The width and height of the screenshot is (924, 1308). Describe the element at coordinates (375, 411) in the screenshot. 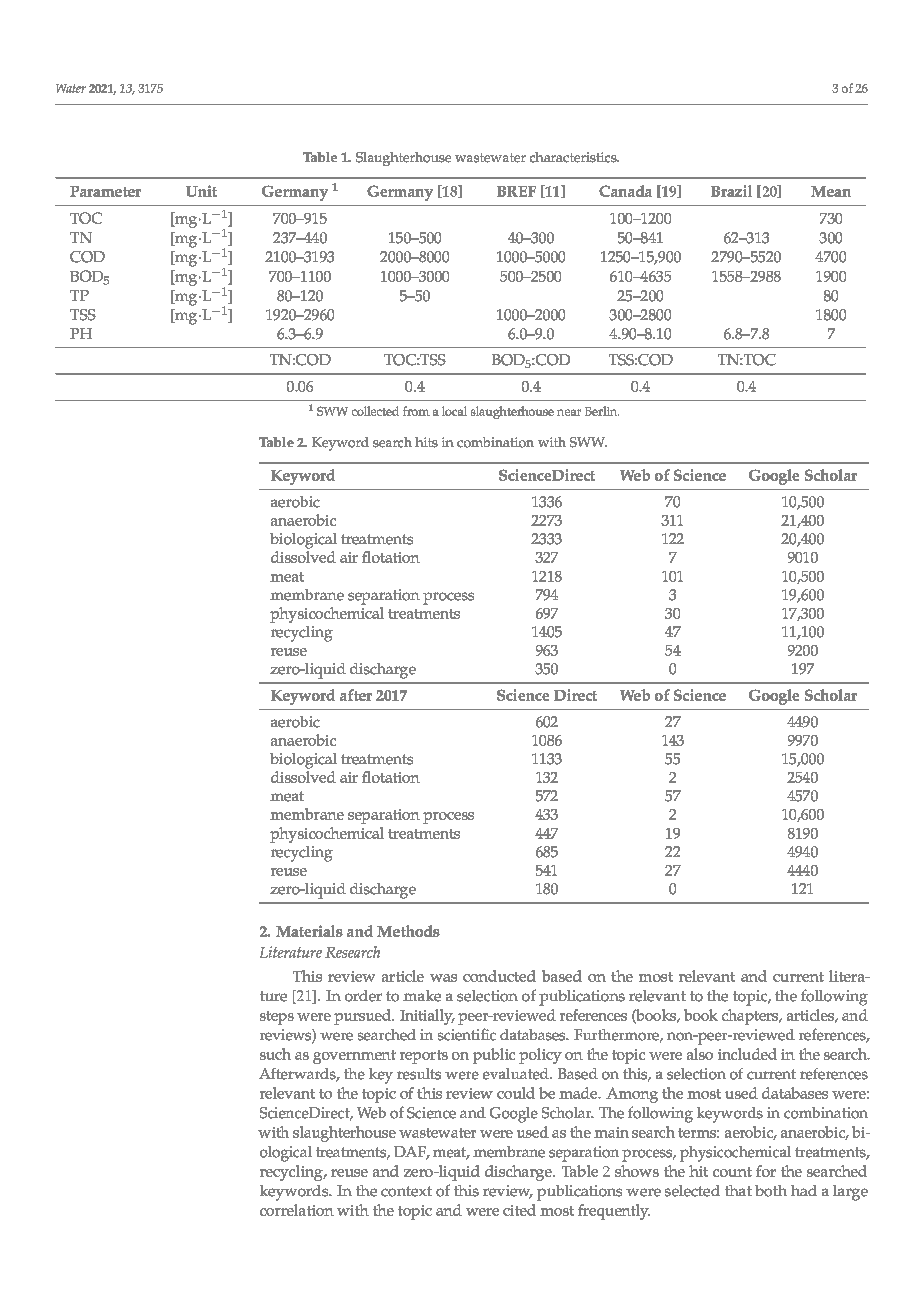

I see `collected` at that location.
